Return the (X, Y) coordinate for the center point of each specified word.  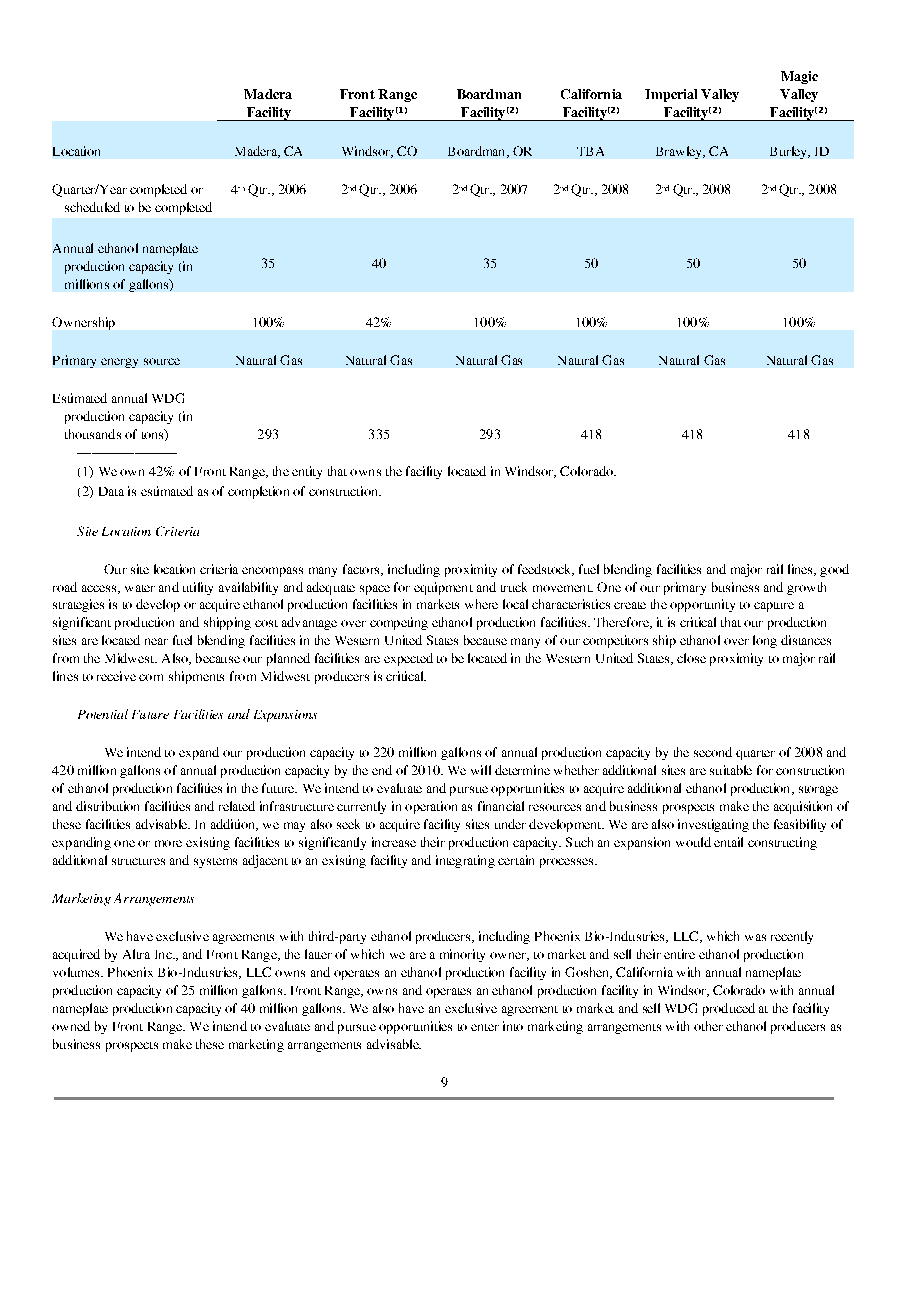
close (691, 658)
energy (119, 363)
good (834, 570)
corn (151, 677)
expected (408, 659)
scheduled (92, 207)
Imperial (671, 95)
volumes (77, 972)
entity (307, 472)
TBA (590, 151)
